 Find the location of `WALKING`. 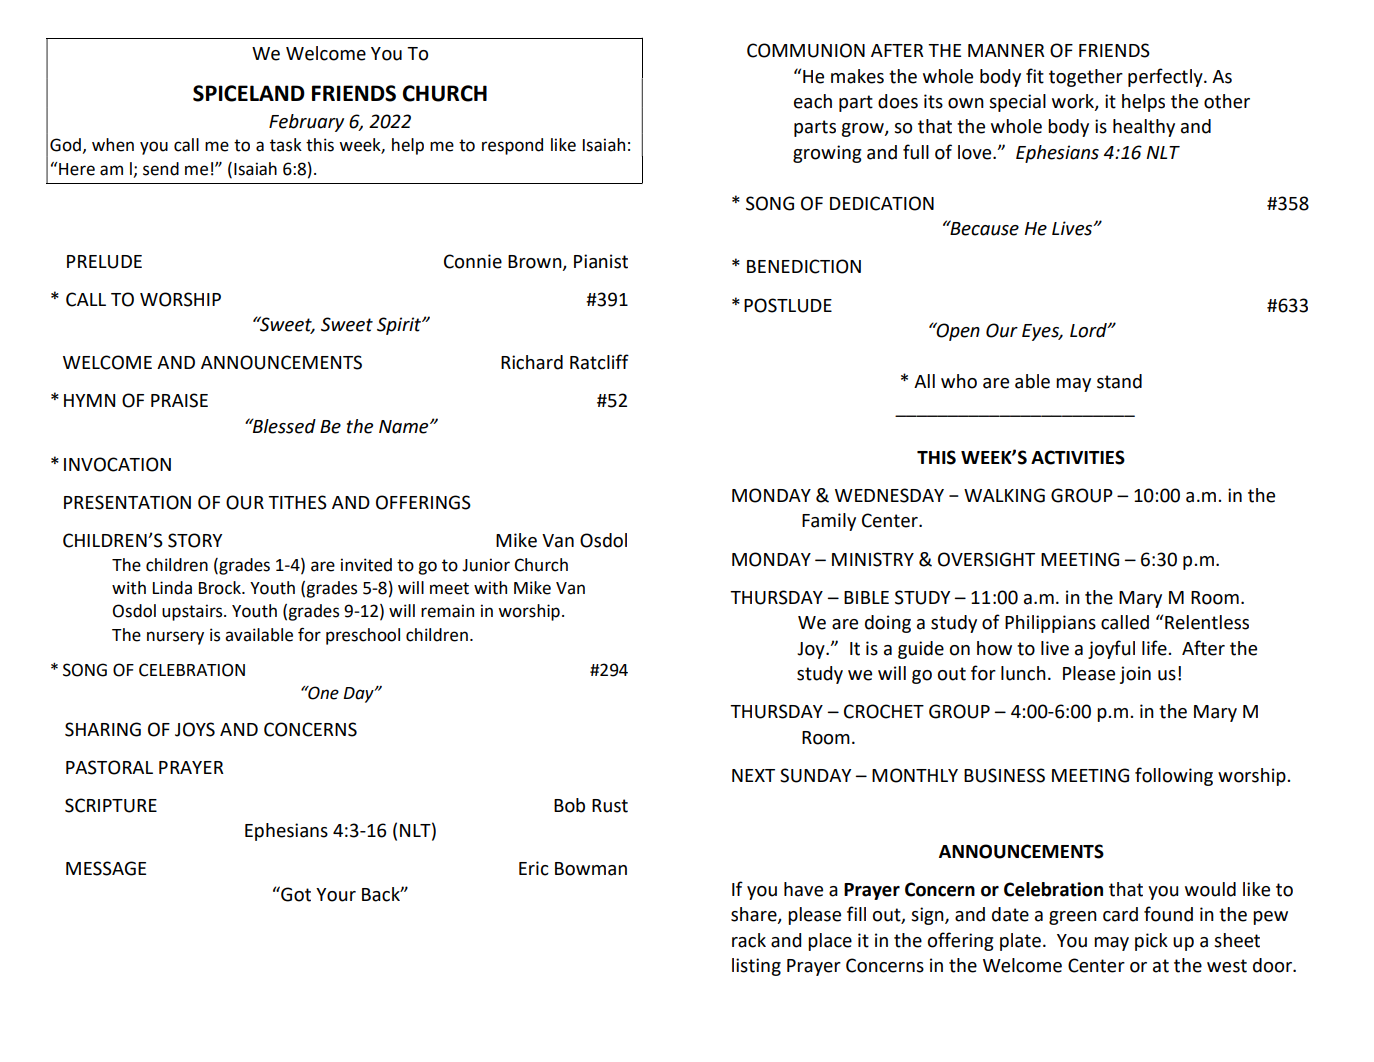

WALKING is located at coordinates (1004, 495).
